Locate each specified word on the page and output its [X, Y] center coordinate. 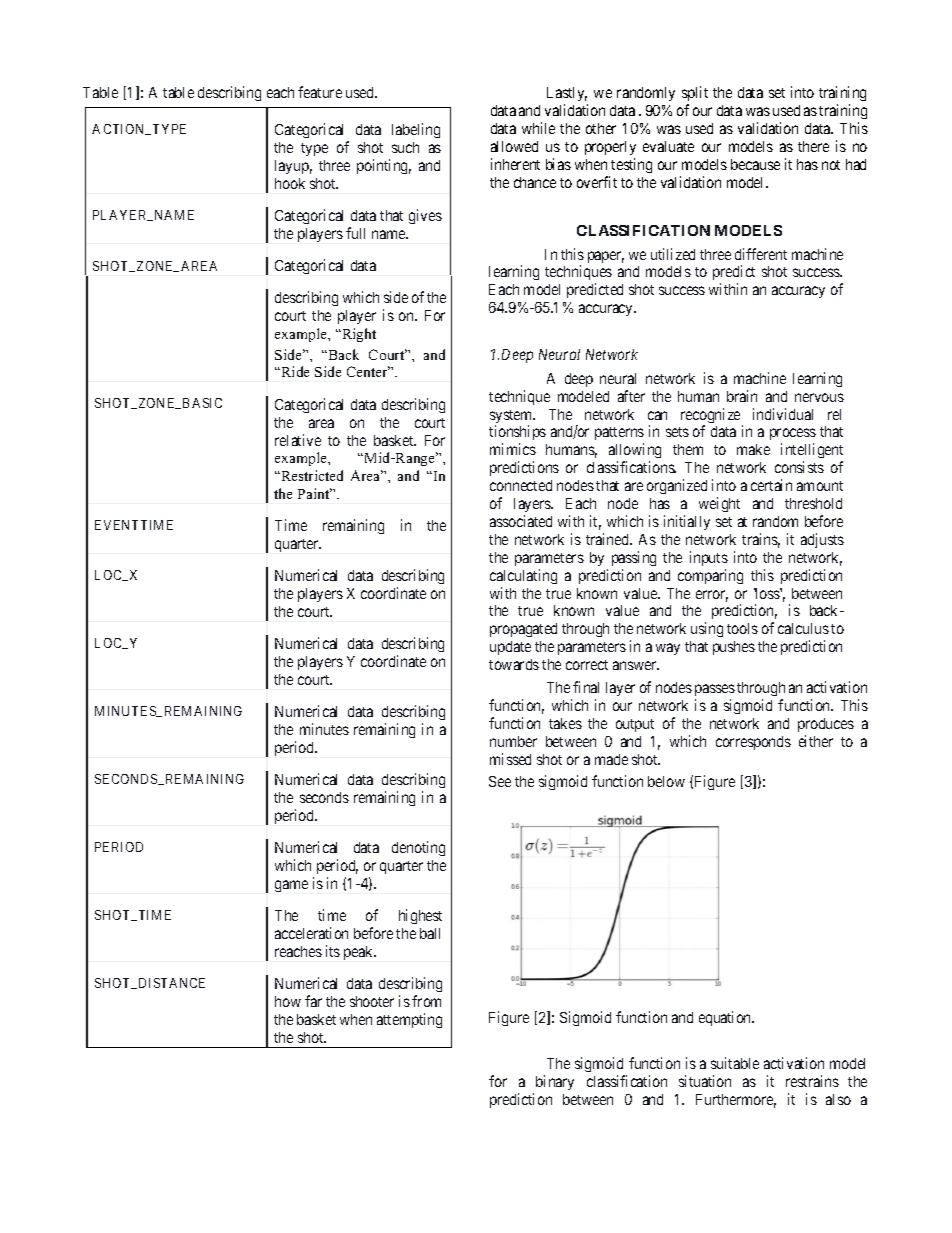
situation [705, 1081]
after [631, 396]
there [813, 146]
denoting [418, 848]
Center [368, 371]
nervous [819, 397]
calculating [523, 576]
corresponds [753, 743]
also [838, 1099]
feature [320, 92]
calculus [803, 628]
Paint [315, 493]
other [601, 128]
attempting [409, 1020]
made [611, 759]
